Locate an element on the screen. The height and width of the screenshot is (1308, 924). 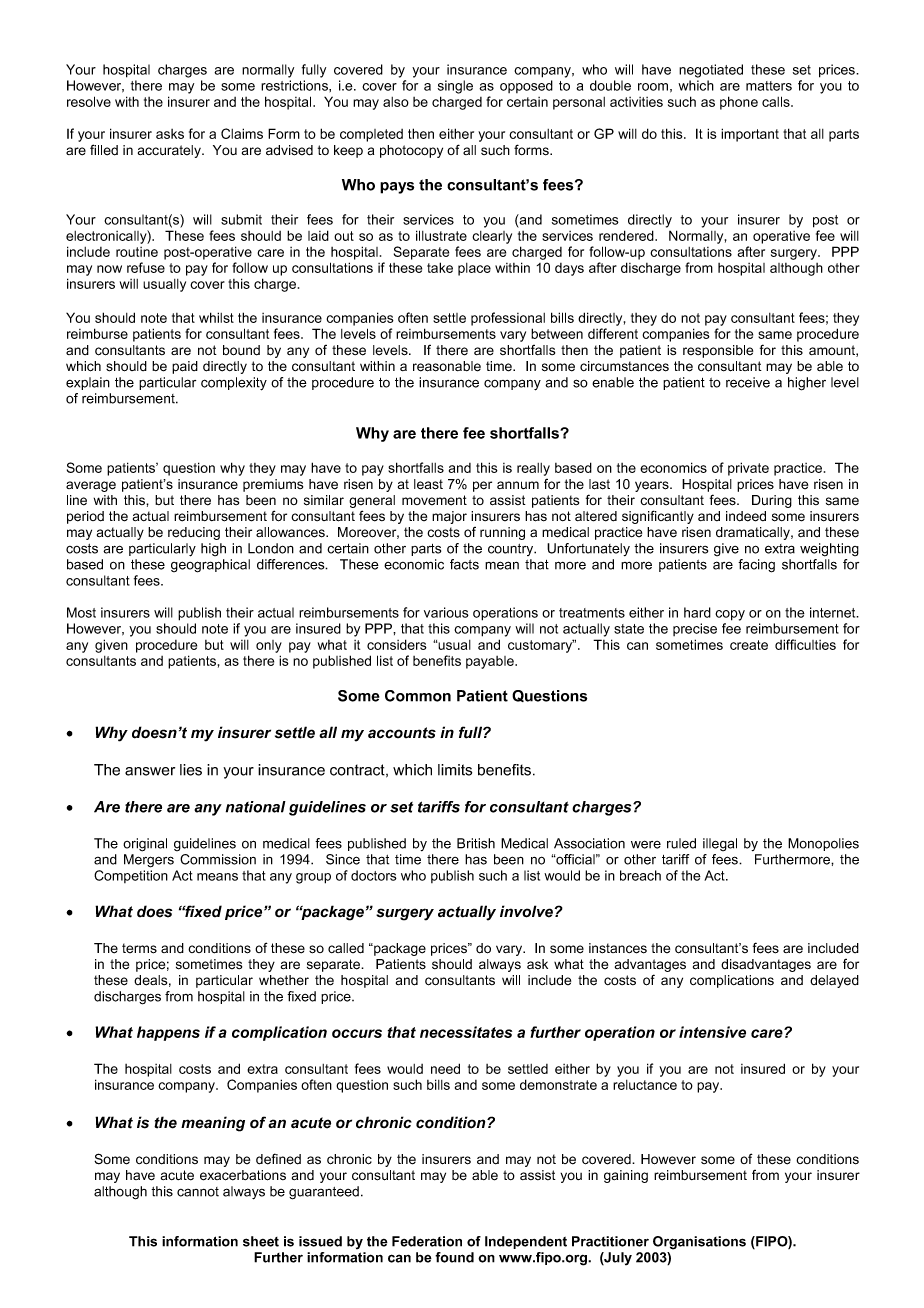
Federation is located at coordinates (427, 1241).
